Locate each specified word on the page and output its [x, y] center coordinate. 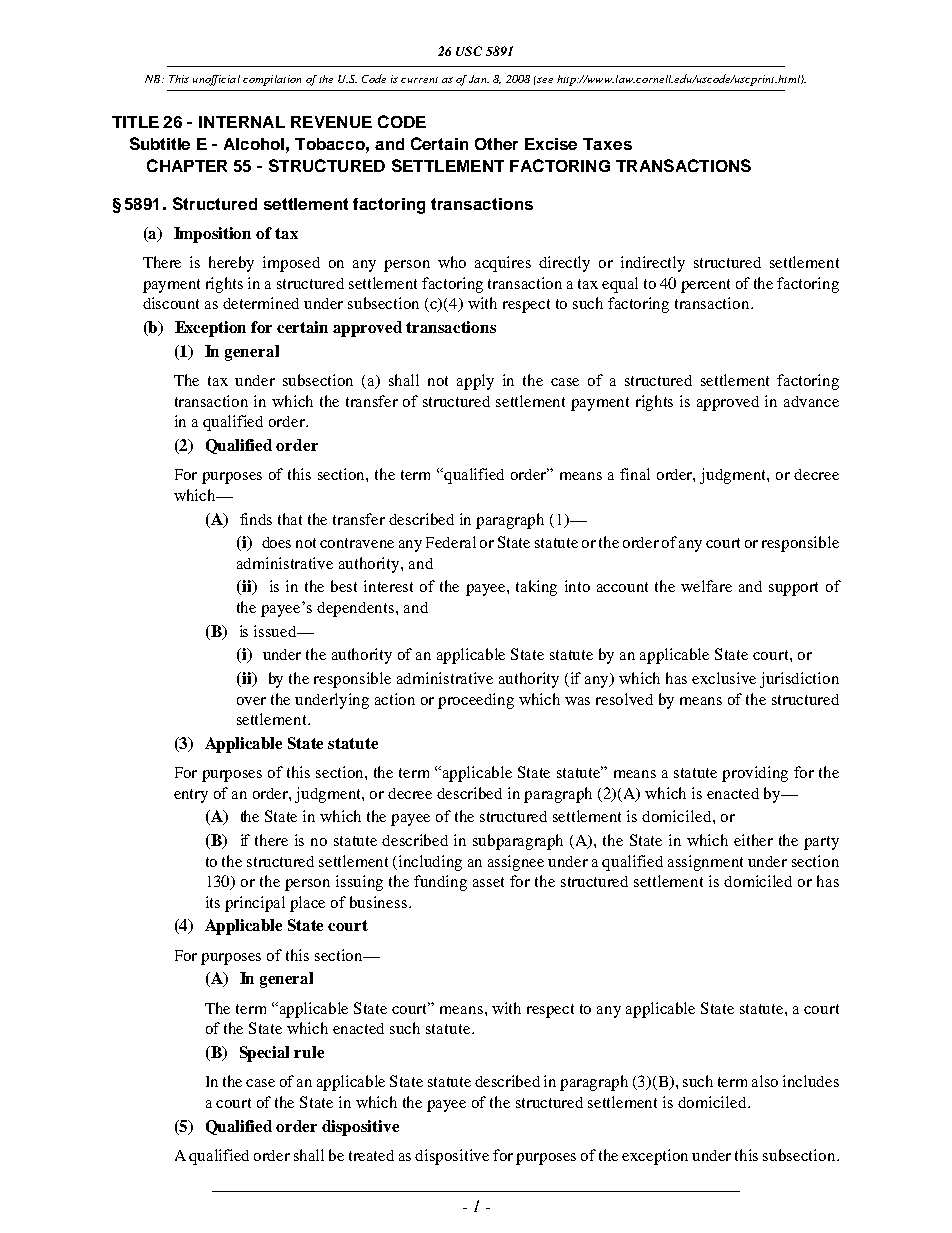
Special [264, 1054]
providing [755, 774]
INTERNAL [242, 122]
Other [496, 144]
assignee [516, 863]
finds [256, 519]
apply [475, 382]
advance [811, 401]
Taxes [607, 144]
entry [191, 796]
